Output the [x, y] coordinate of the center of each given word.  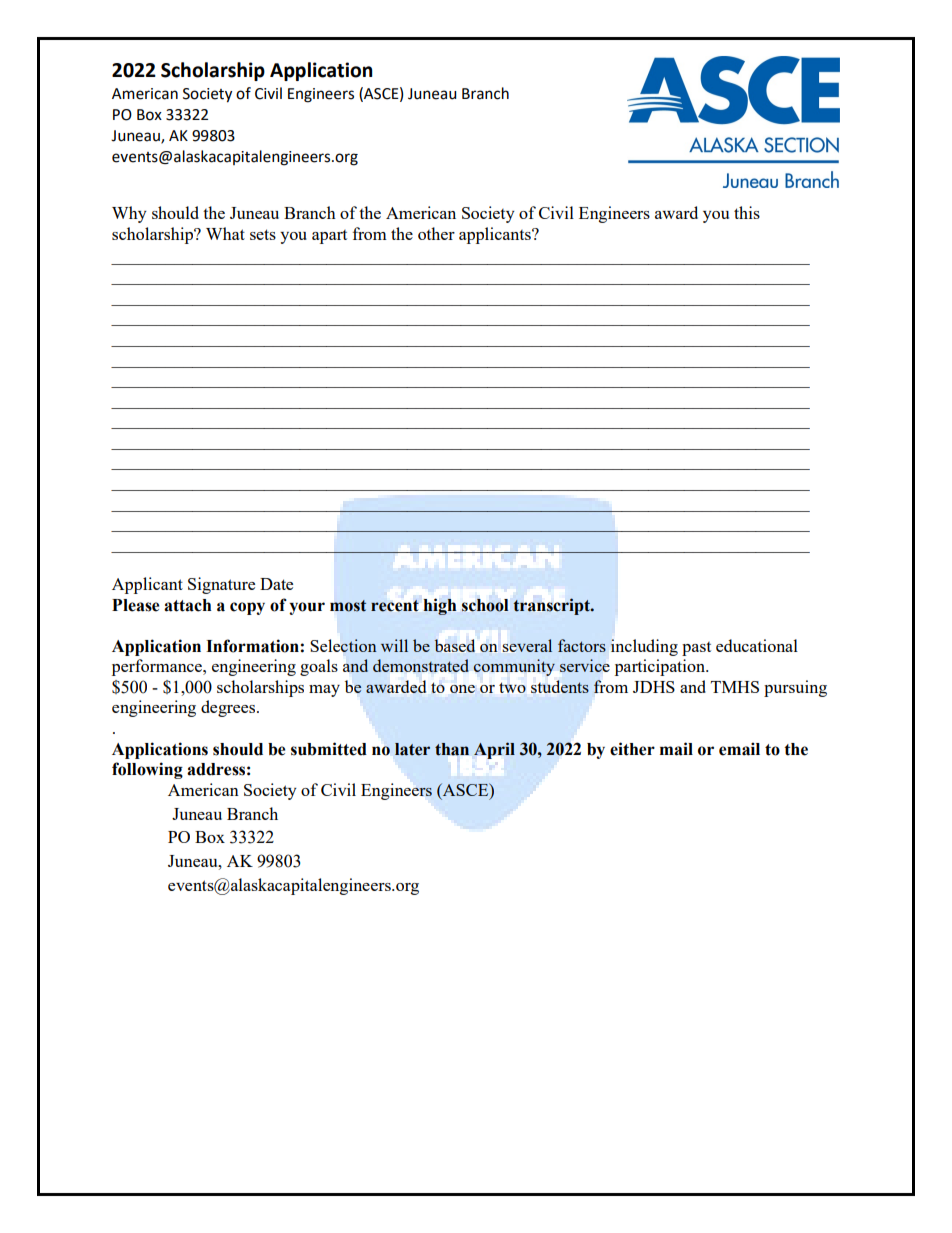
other [436, 233]
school [485, 605]
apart [329, 237]
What [225, 233]
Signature [221, 585]
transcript [552, 606]
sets [263, 234]
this [747, 212]
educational [757, 645]
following [147, 770]
